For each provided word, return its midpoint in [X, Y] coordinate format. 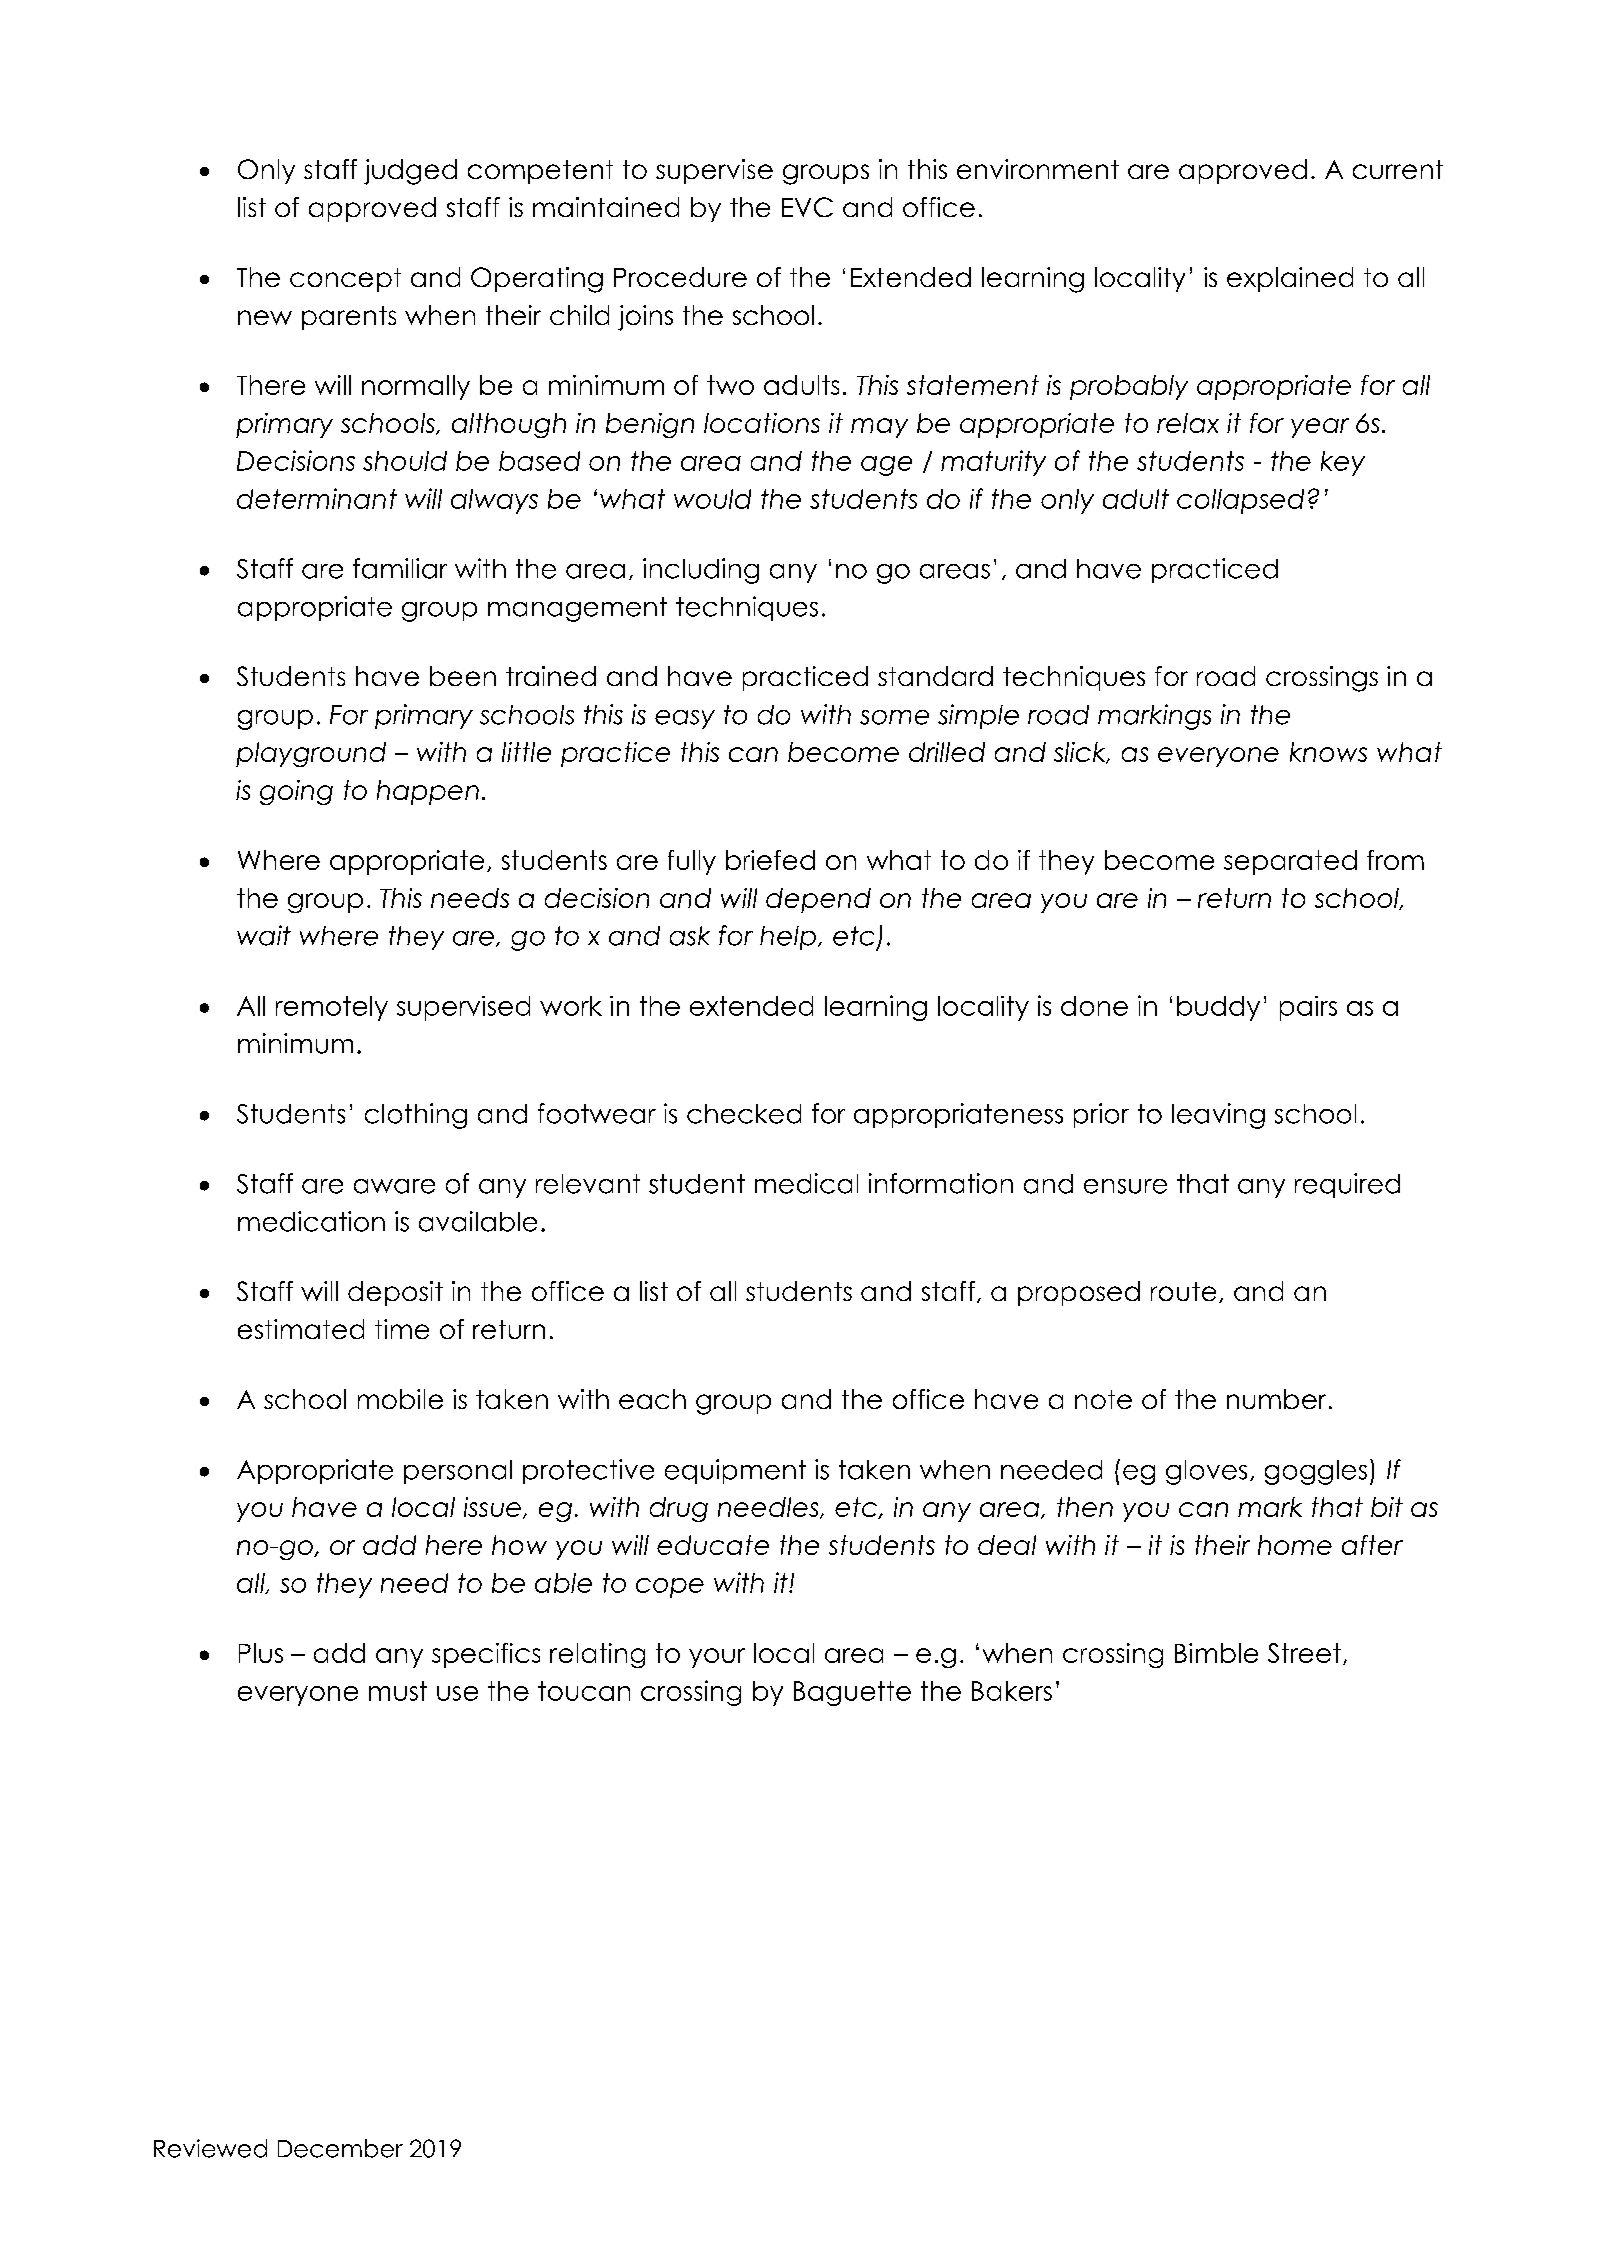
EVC [807, 207]
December [340, 2148]
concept [345, 280]
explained [1290, 279]
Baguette [852, 1693]
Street [1304, 1653]
